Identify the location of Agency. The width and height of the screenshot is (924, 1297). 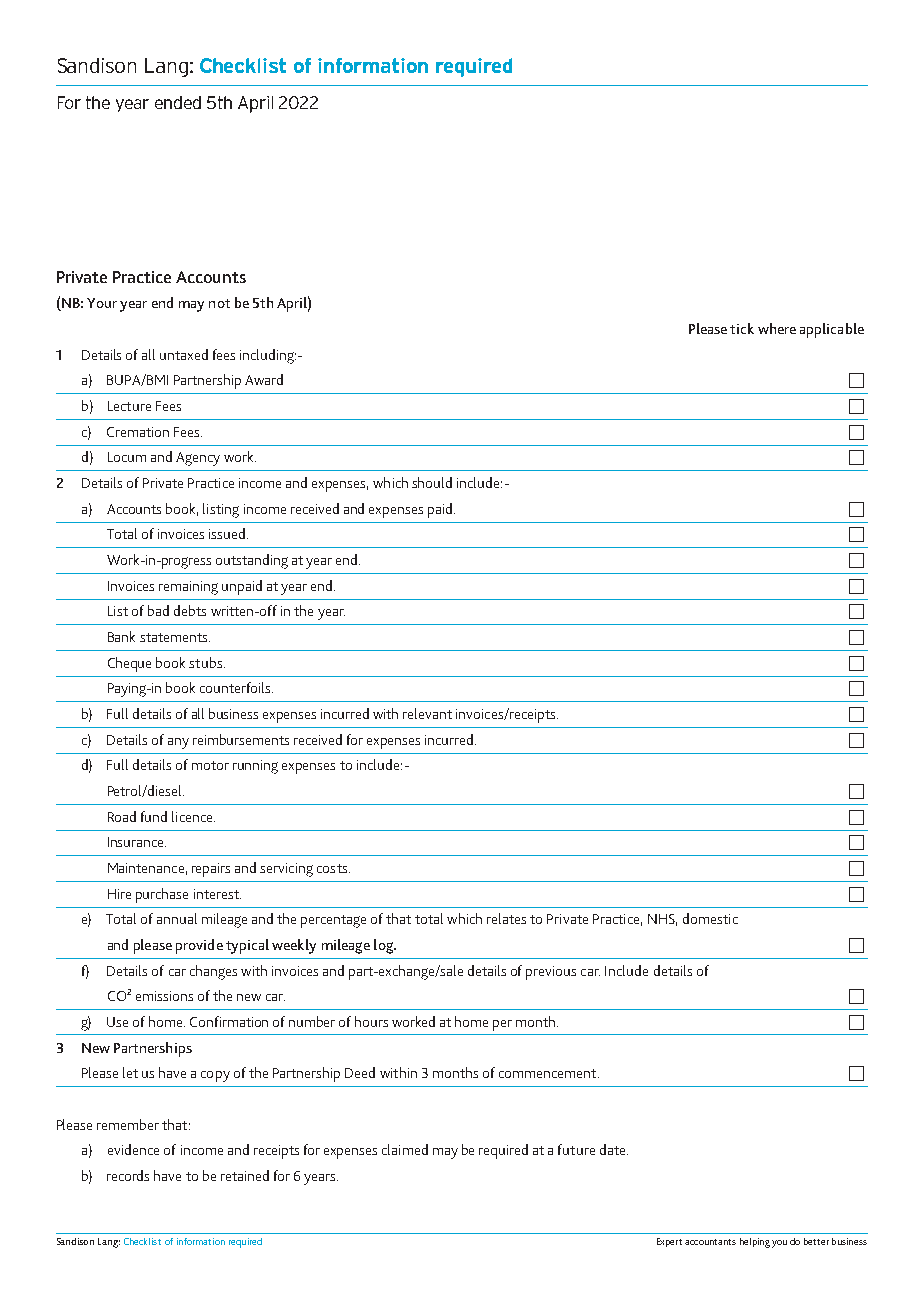
(198, 459).
